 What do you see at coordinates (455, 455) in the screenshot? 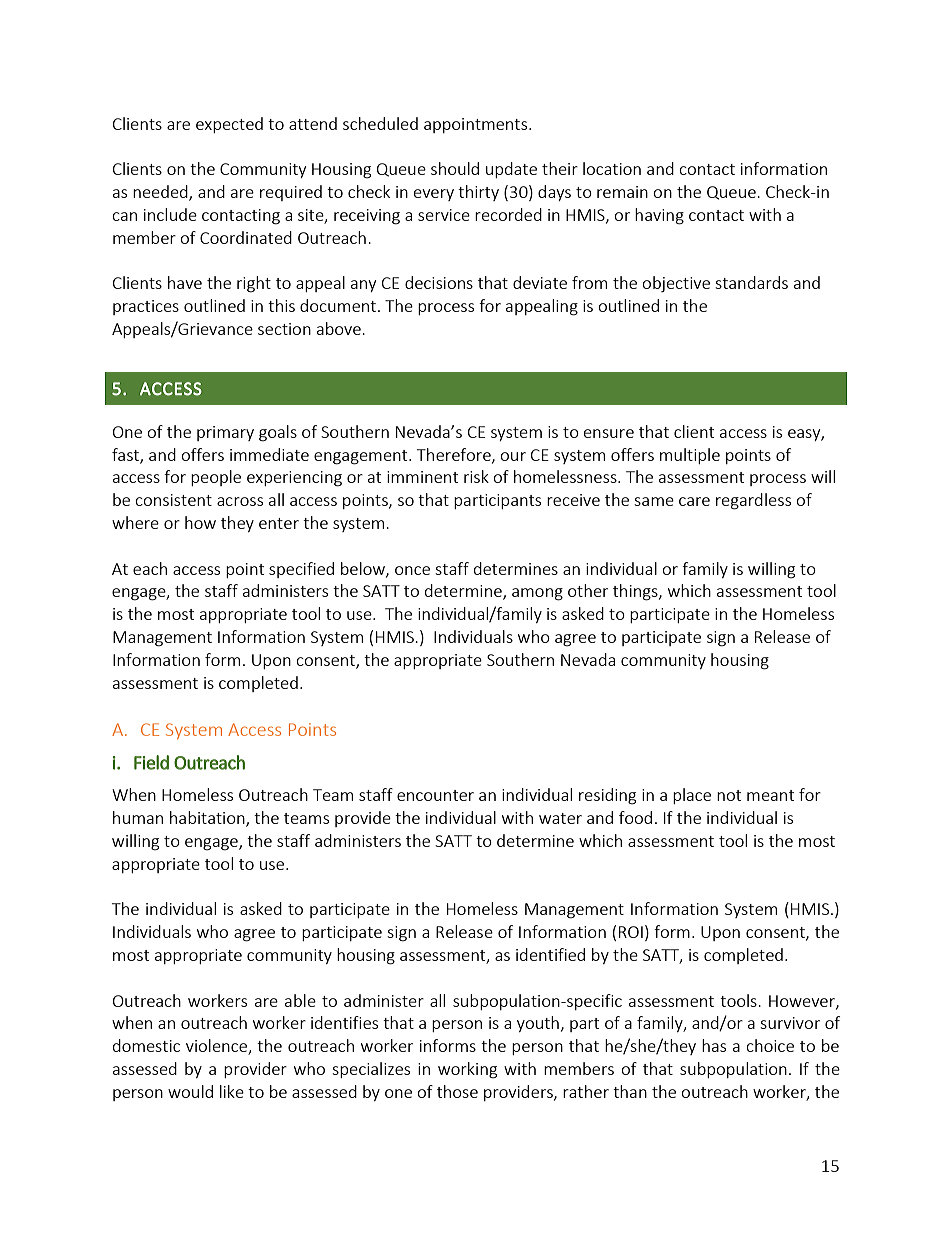
I see `Therefore` at bounding box center [455, 455].
